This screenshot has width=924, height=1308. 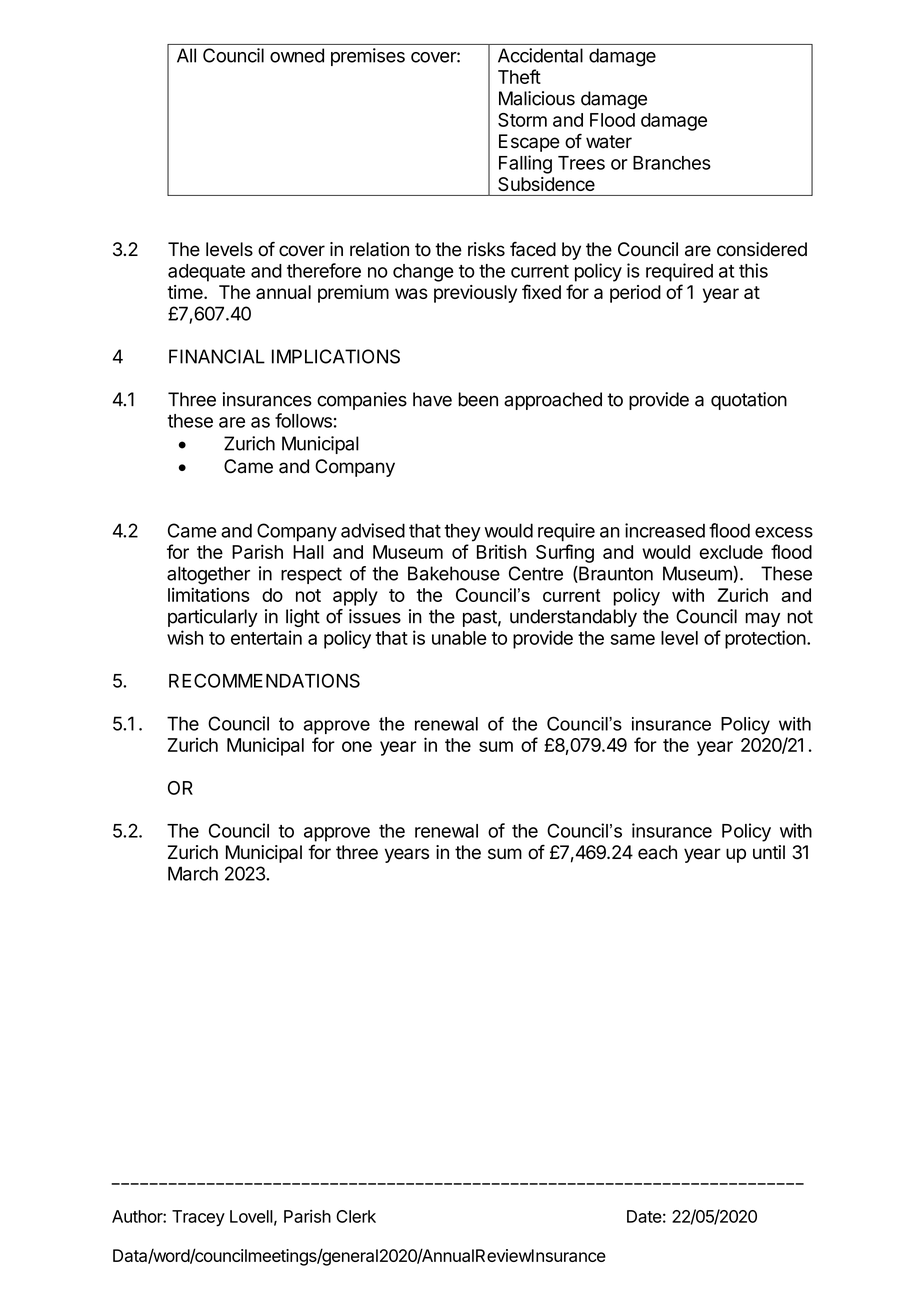 I want to click on Branches, so click(x=672, y=163).
